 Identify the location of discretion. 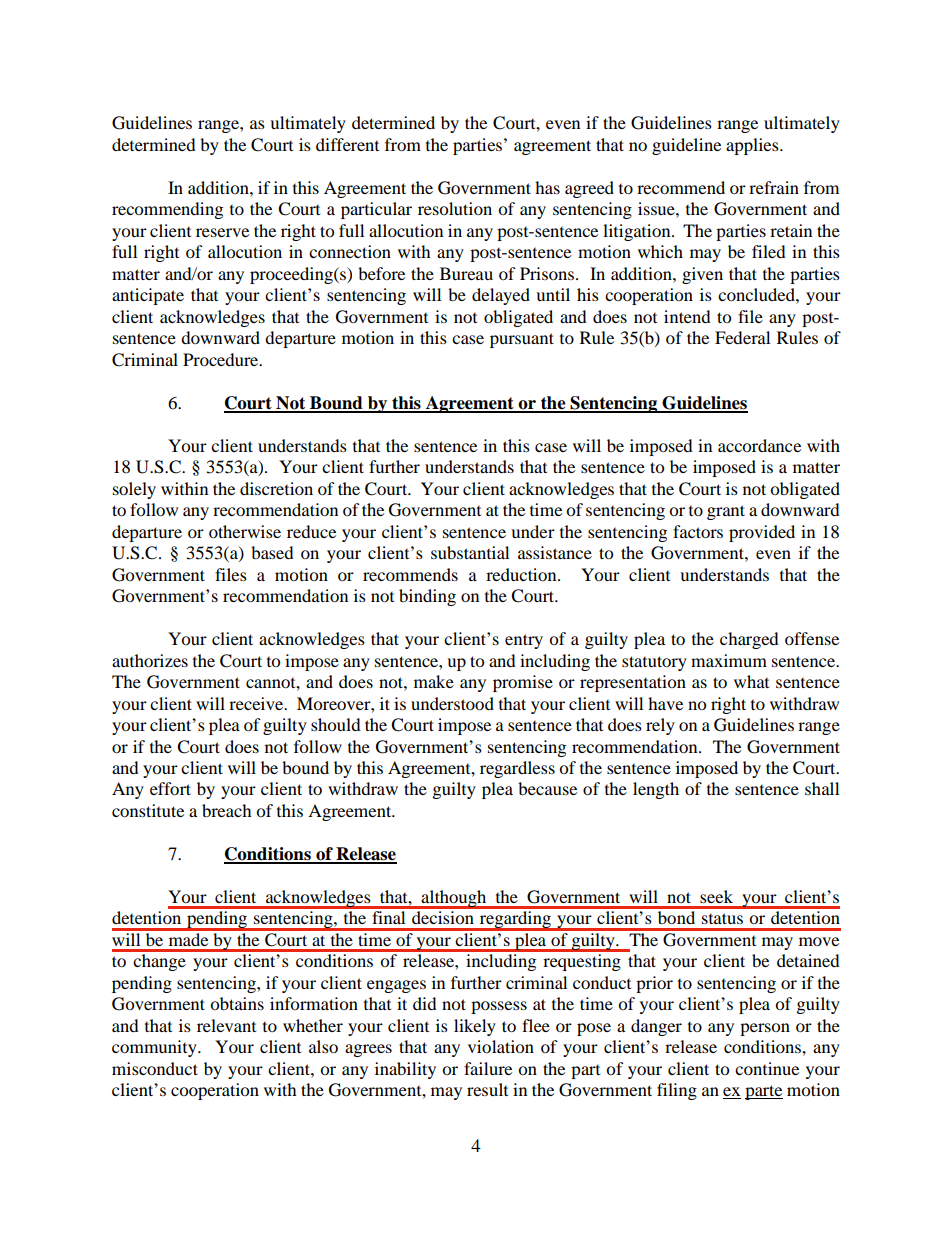
(276, 488).
